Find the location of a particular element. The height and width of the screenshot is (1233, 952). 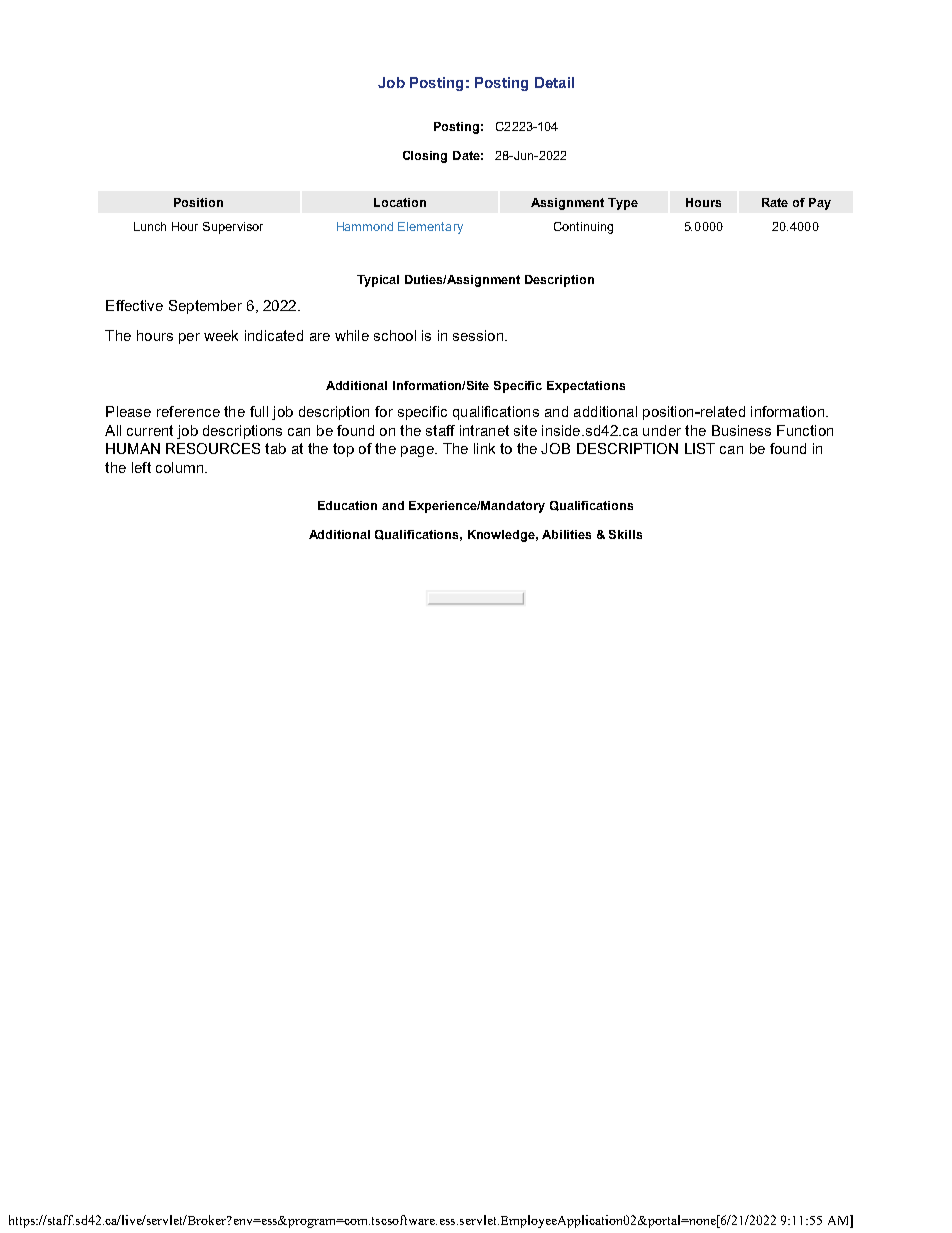

Pay is located at coordinates (820, 204).
